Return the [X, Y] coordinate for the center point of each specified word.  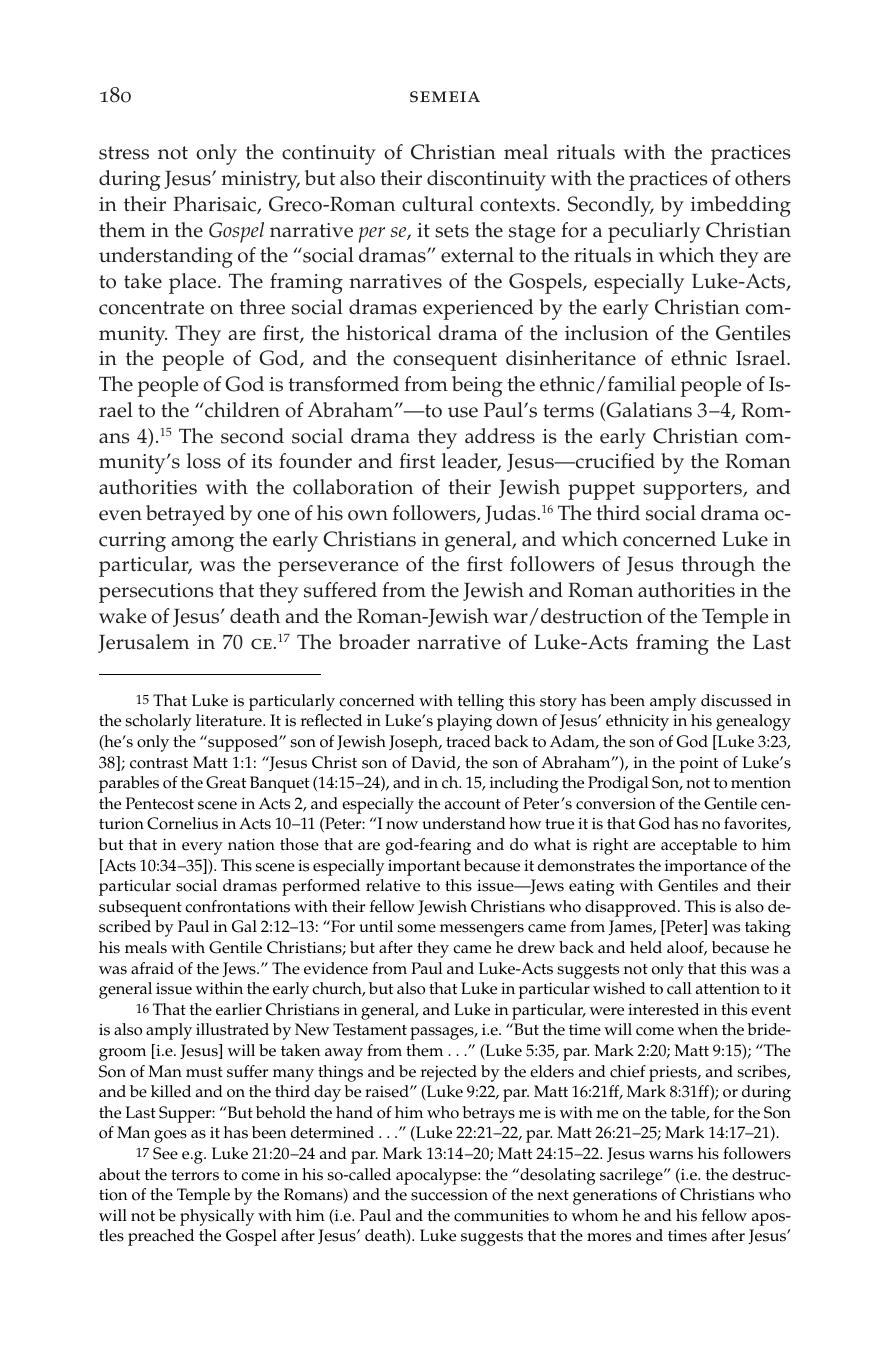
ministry [260, 181]
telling [481, 702]
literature [230, 720]
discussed [736, 700]
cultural [437, 204]
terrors [195, 1175]
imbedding [741, 206]
